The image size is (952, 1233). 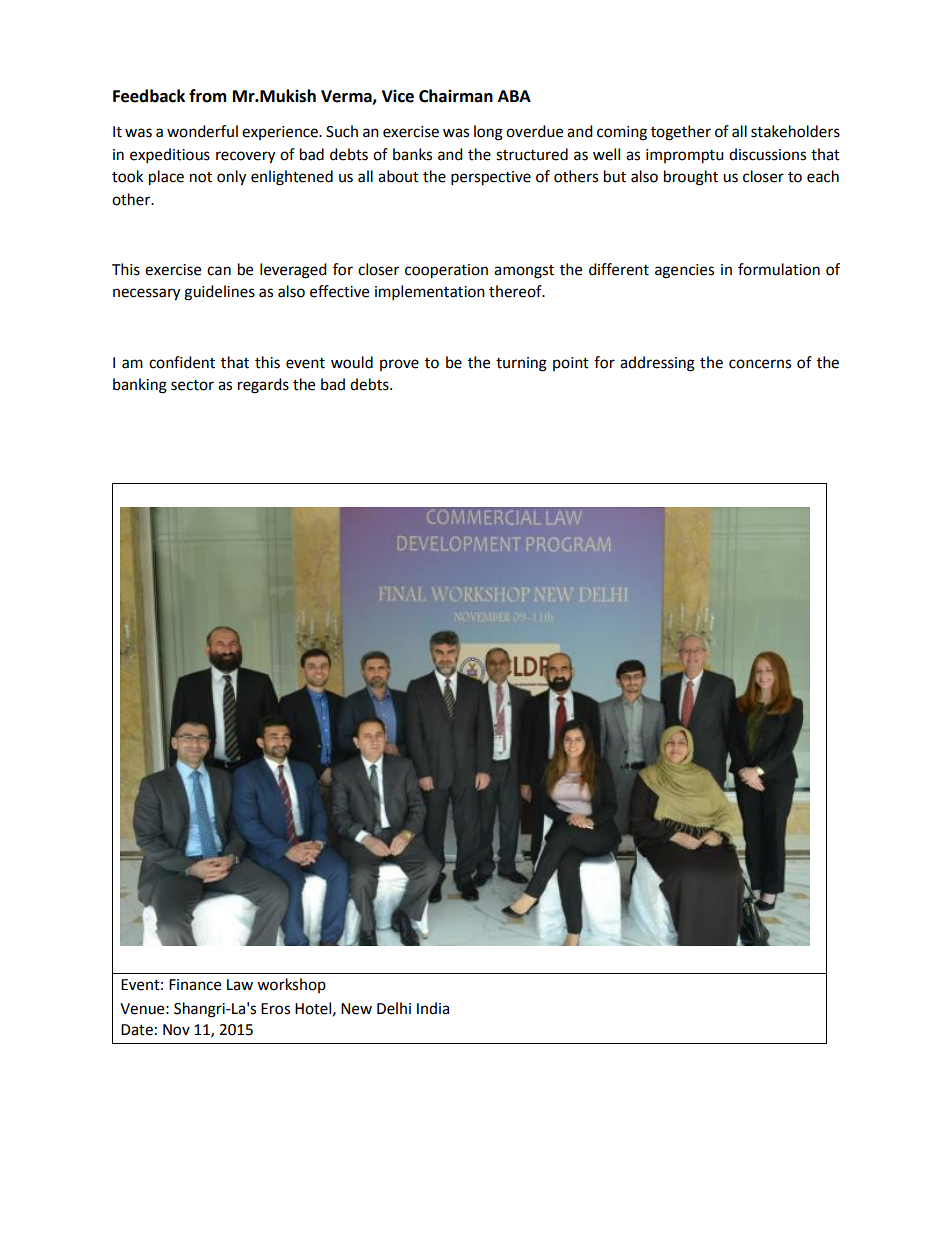 What do you see at coordinates (657, 364) in the screenshot?
I see `addressing` at bounding box center [657, 364].
